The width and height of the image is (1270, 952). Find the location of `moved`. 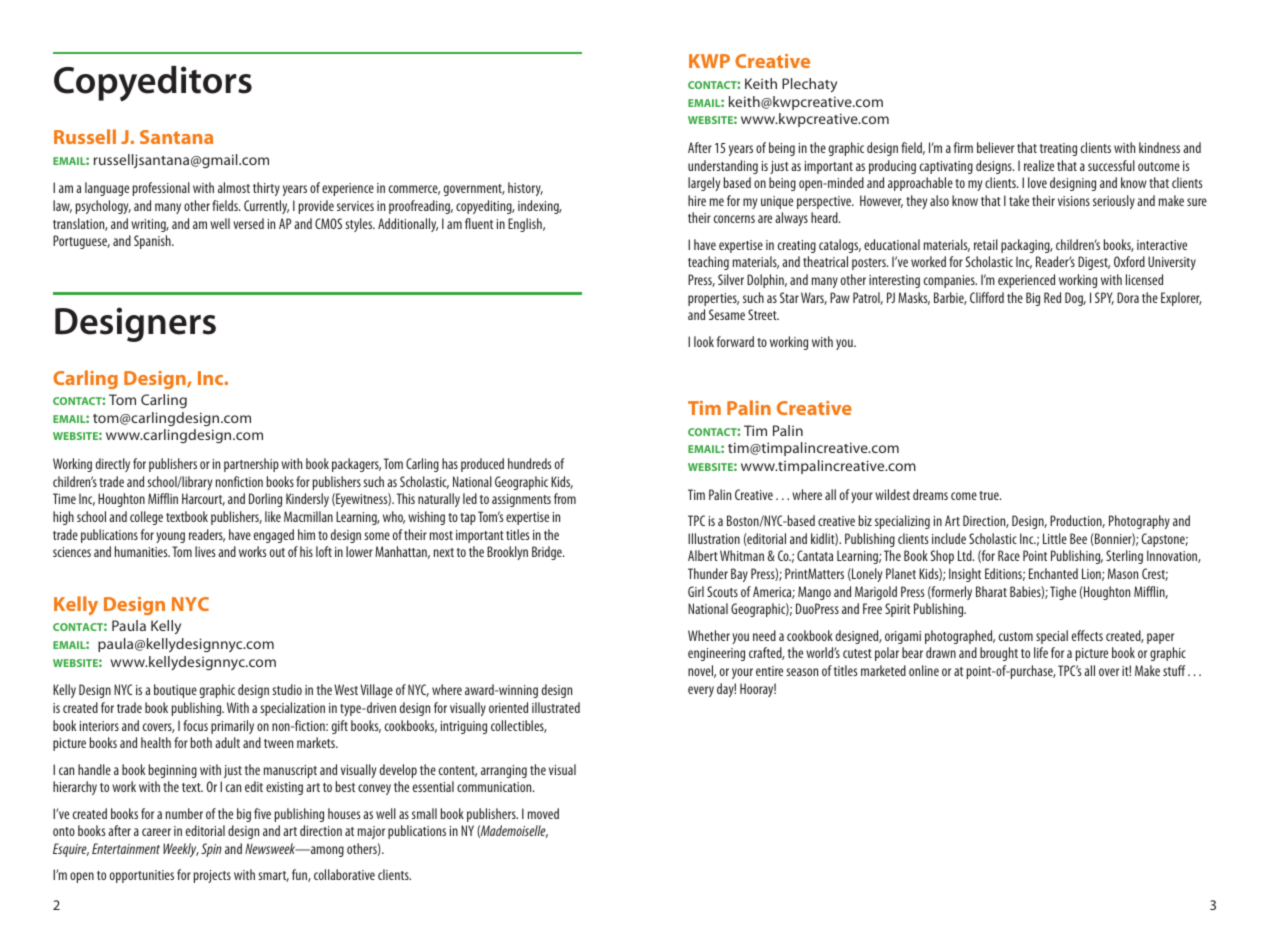

moved is located at coordinates (543, 813).
